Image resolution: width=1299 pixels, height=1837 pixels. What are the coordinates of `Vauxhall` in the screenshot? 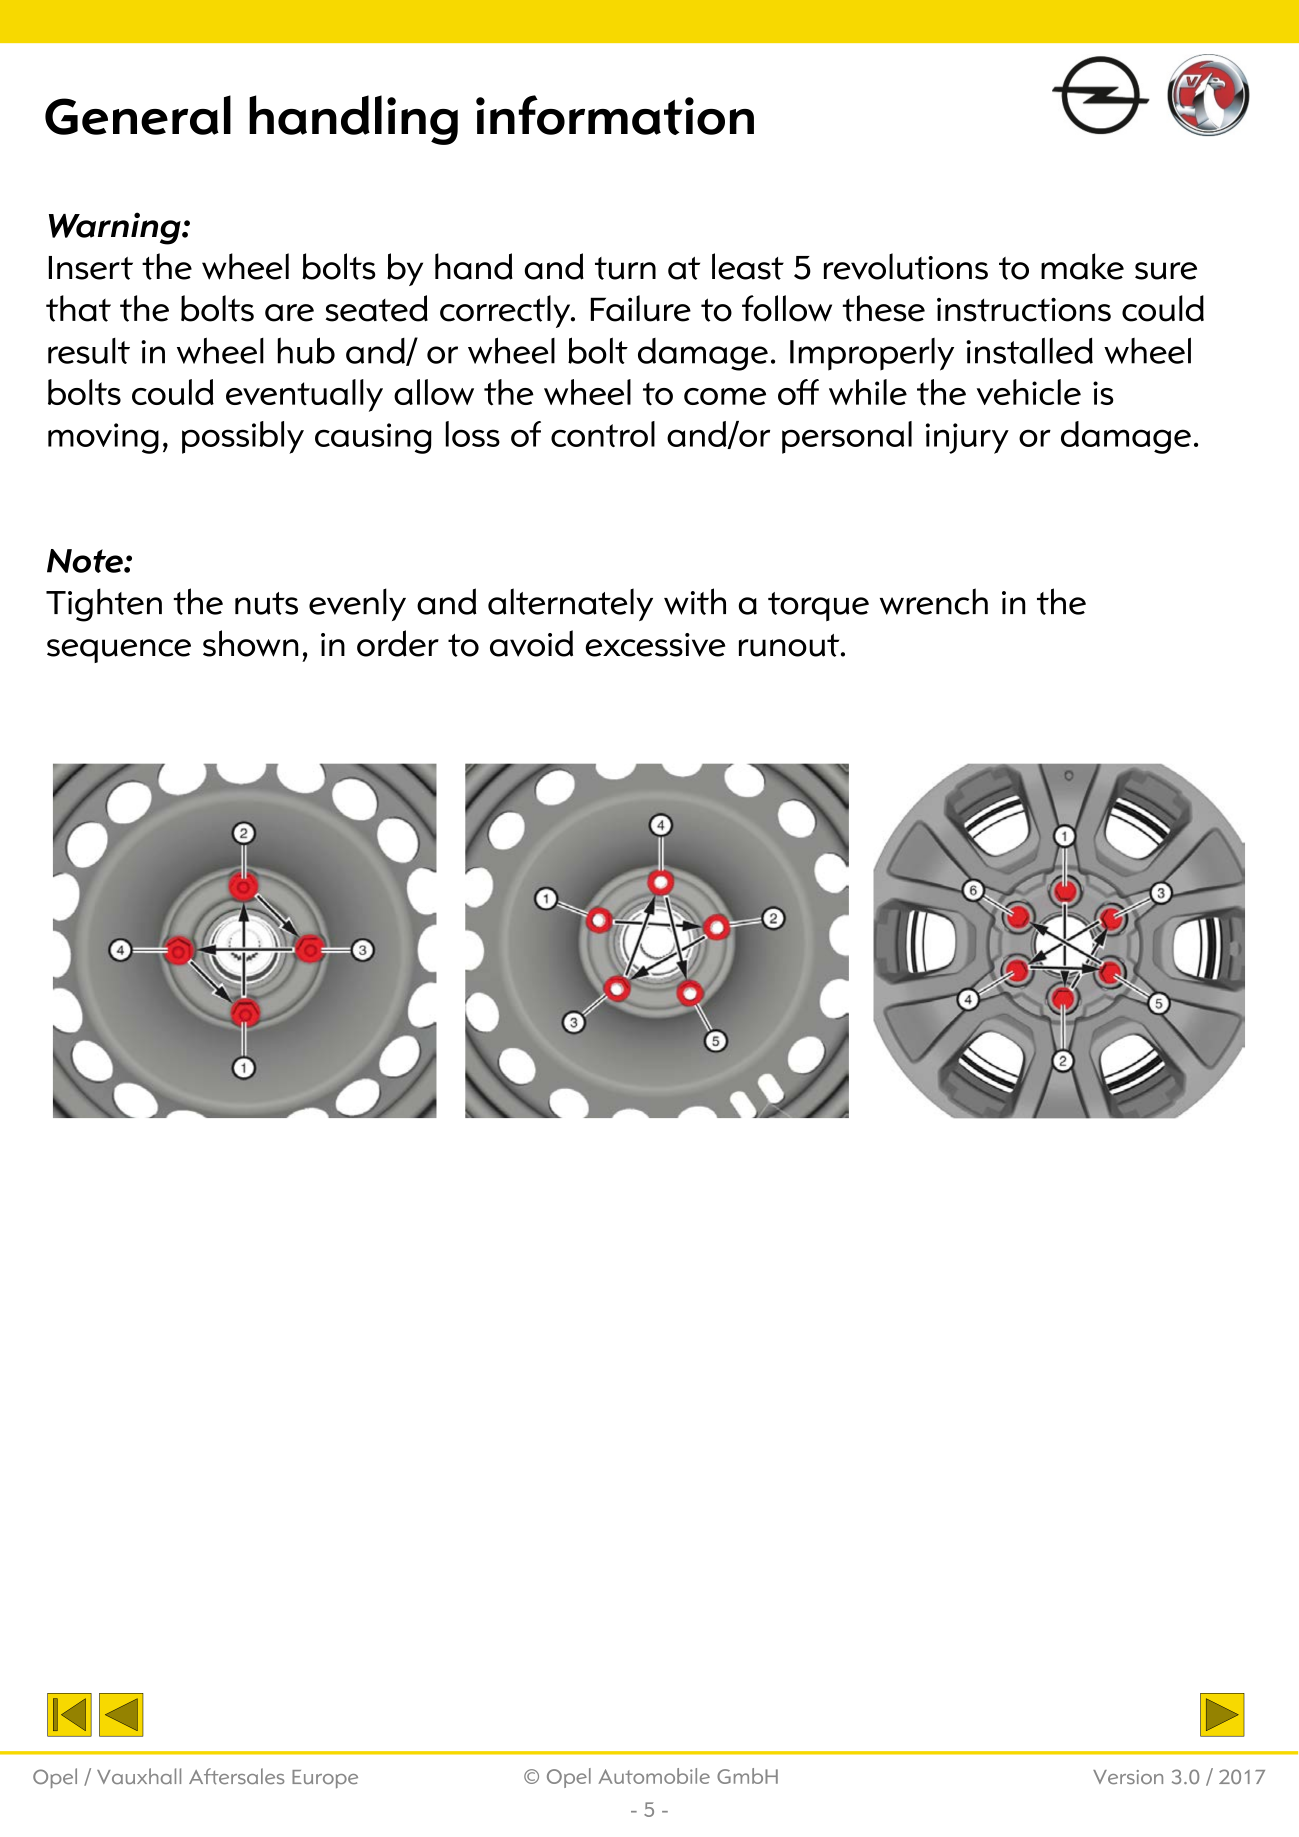 It's located at (139, 1776).
